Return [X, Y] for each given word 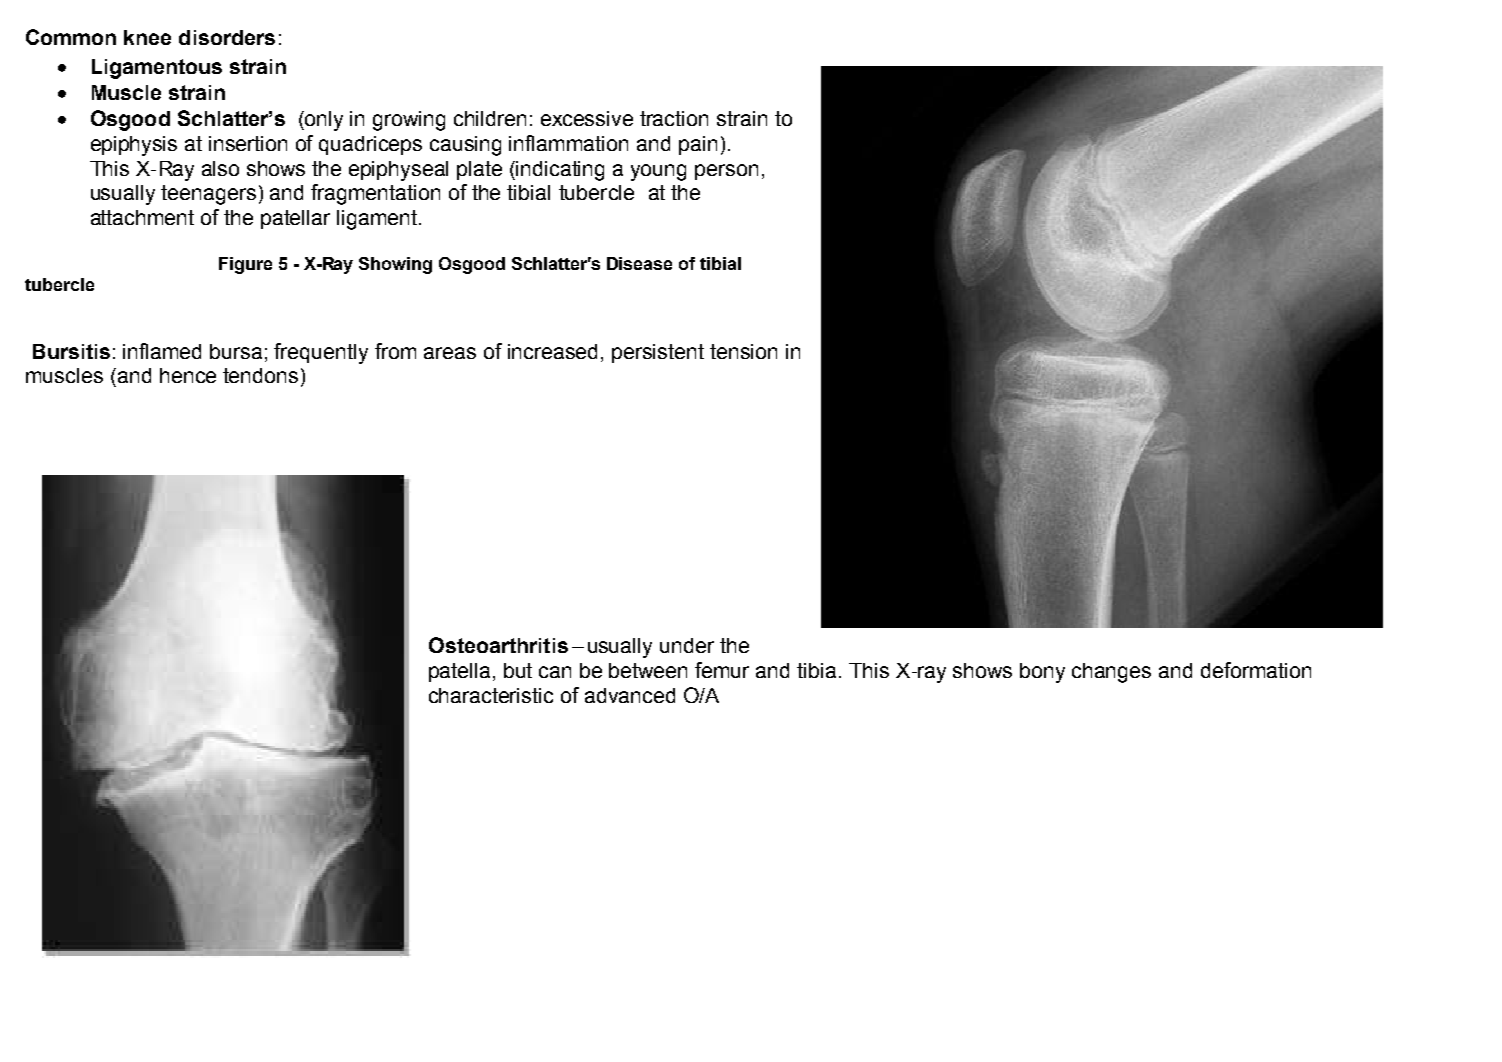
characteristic [491, 695]
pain [698, 145]
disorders [227, 37]
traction [674, 118]
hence [188, 375]
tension [743, 351]
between [648, 670]
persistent [658, 353]
